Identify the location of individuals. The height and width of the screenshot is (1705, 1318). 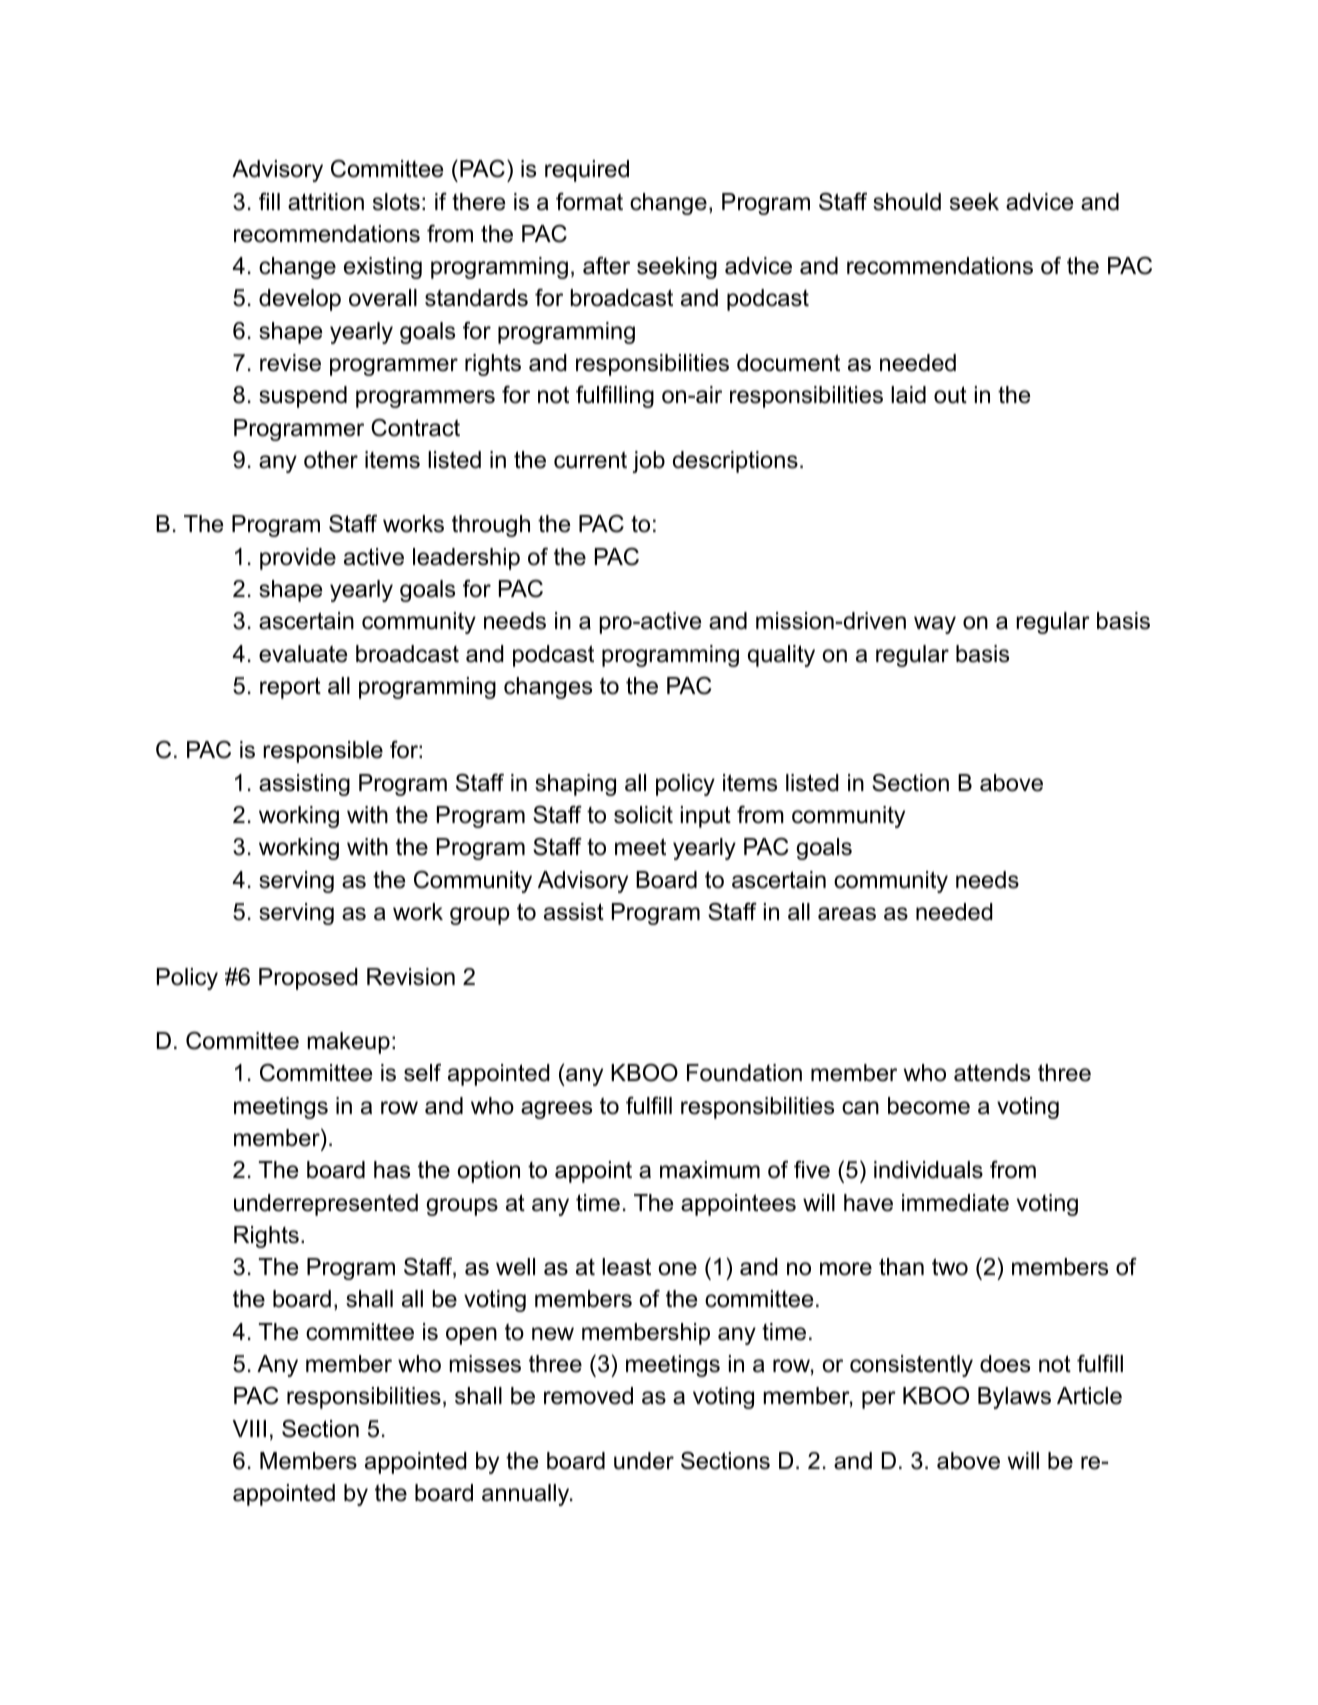
(928, 1170).
